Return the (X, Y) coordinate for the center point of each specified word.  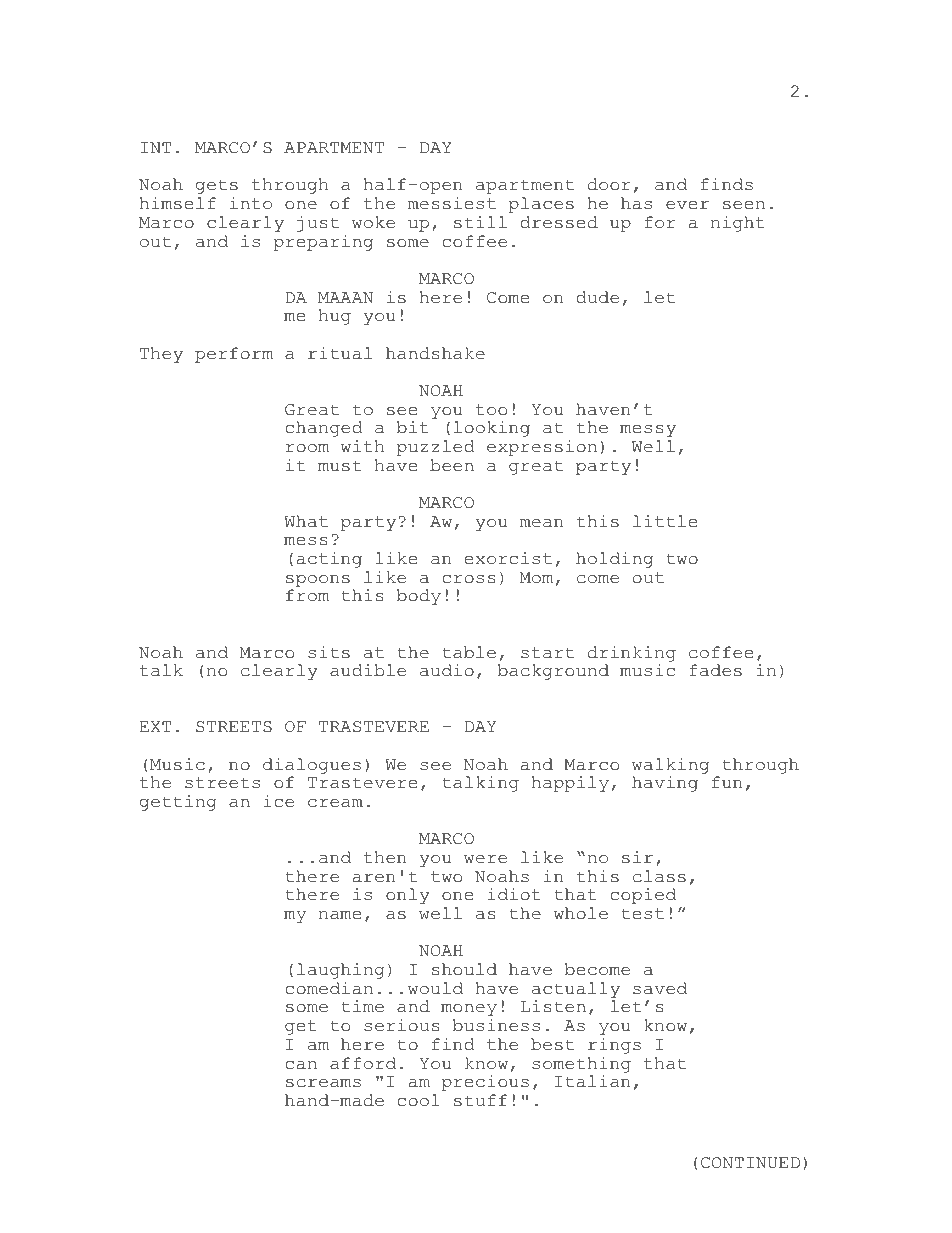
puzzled (436, 448)
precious (485, 1083)
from (307, 595)
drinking (632, 654)
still (480, 222)
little (665, 521)
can (301, 1065)
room (307, 448)
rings (614, 1046)
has (636, 203)
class (659, 876)
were (485, 859)
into (251, 203)
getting (178, 803)
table (469, 652)
